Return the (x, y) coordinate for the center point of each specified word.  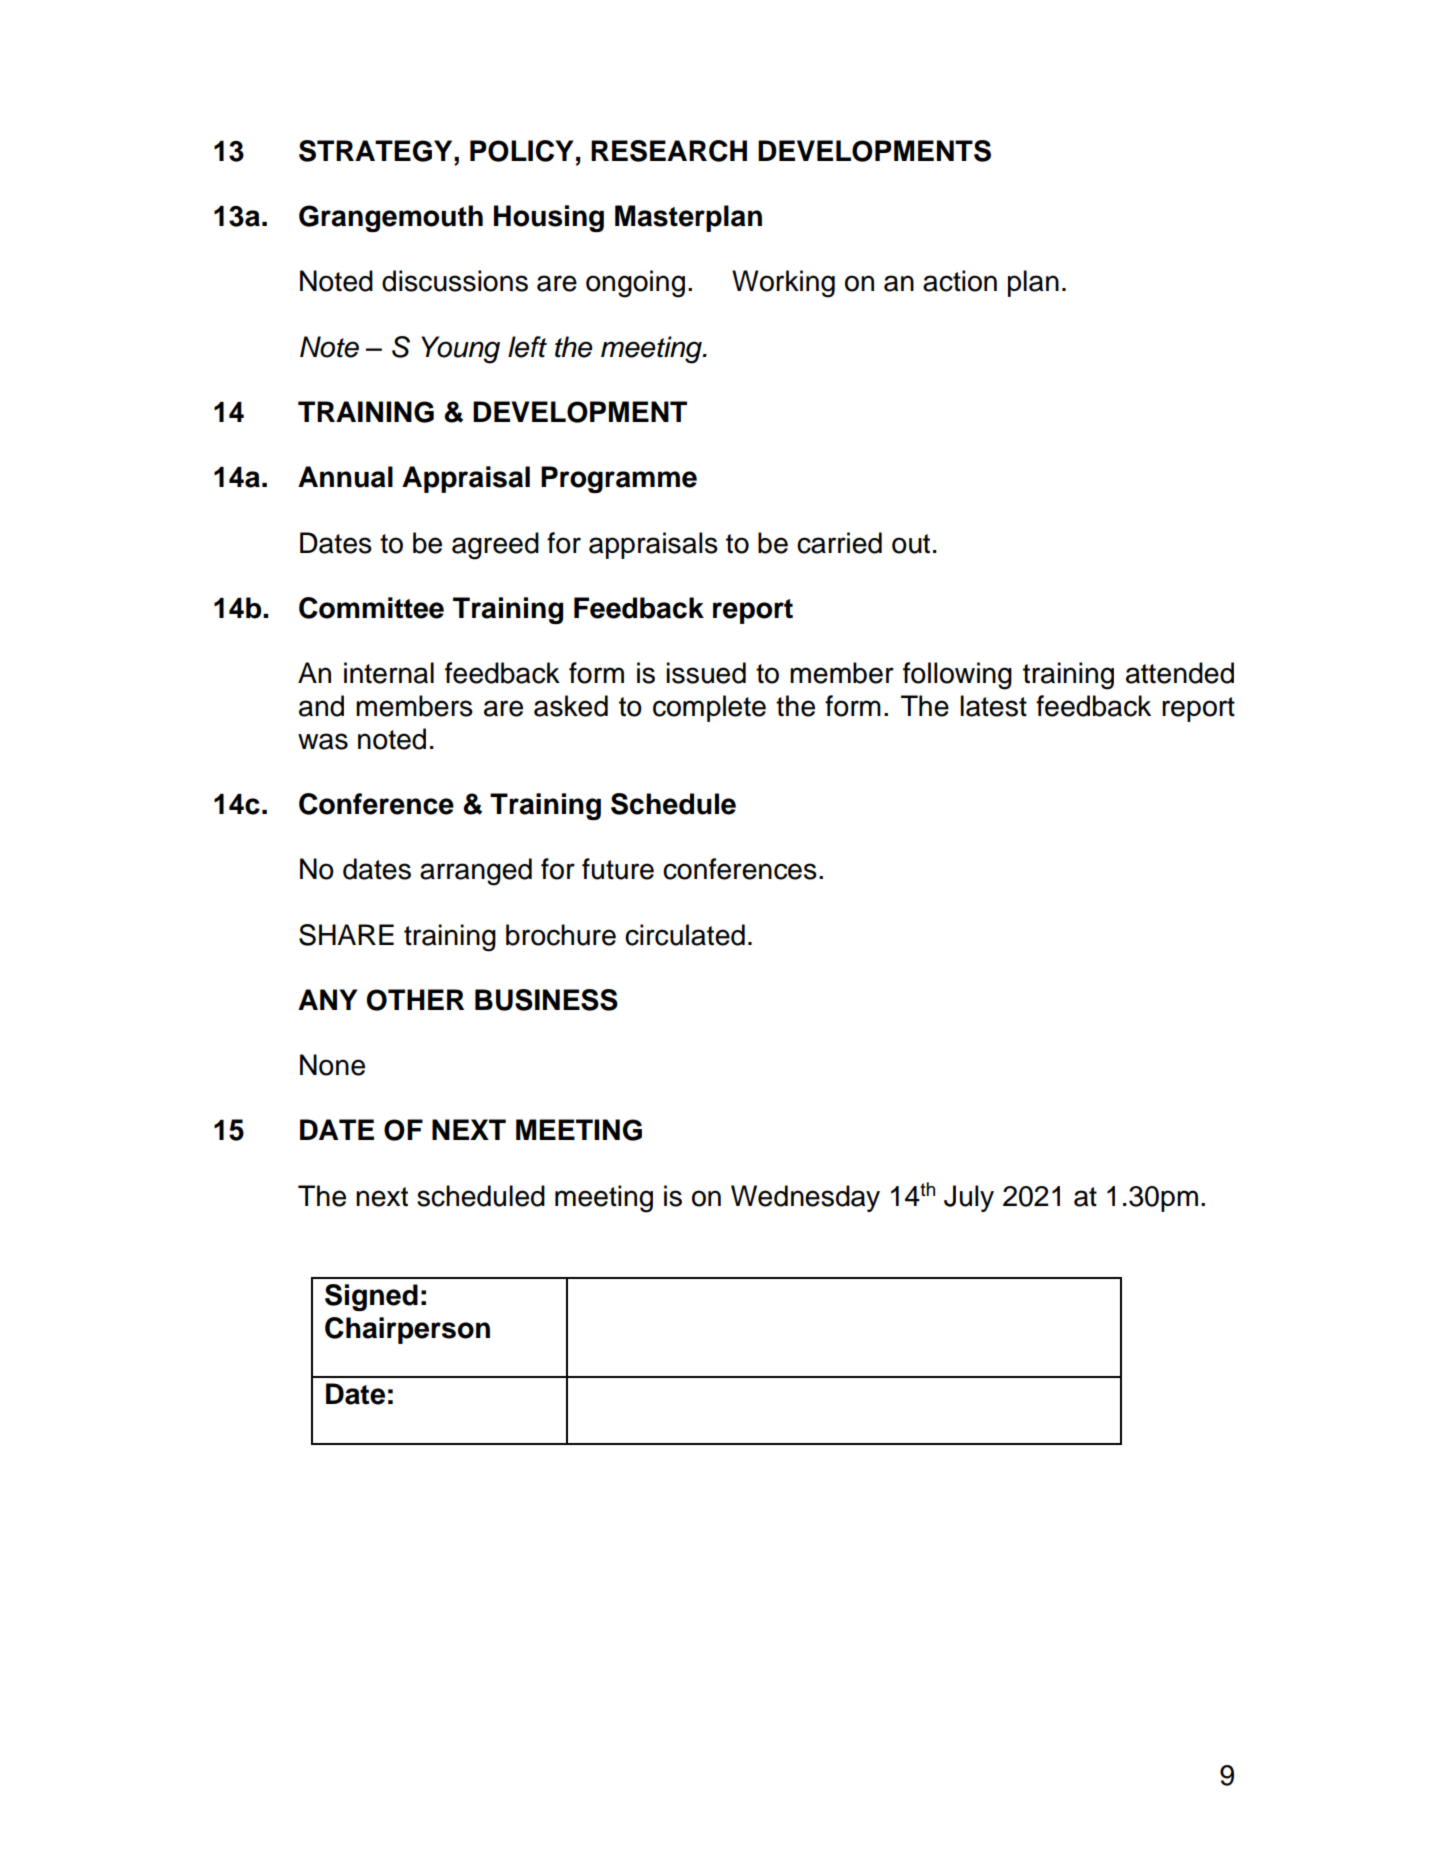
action (960, 281)
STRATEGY (377, 151)
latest (993, 706)
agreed (495, 546)
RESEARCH (669, 151)
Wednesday (805, 1198)
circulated (685, 935)
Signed (371, 1297)
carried (839, 543)
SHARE (346, 935)
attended (1180, 673)
